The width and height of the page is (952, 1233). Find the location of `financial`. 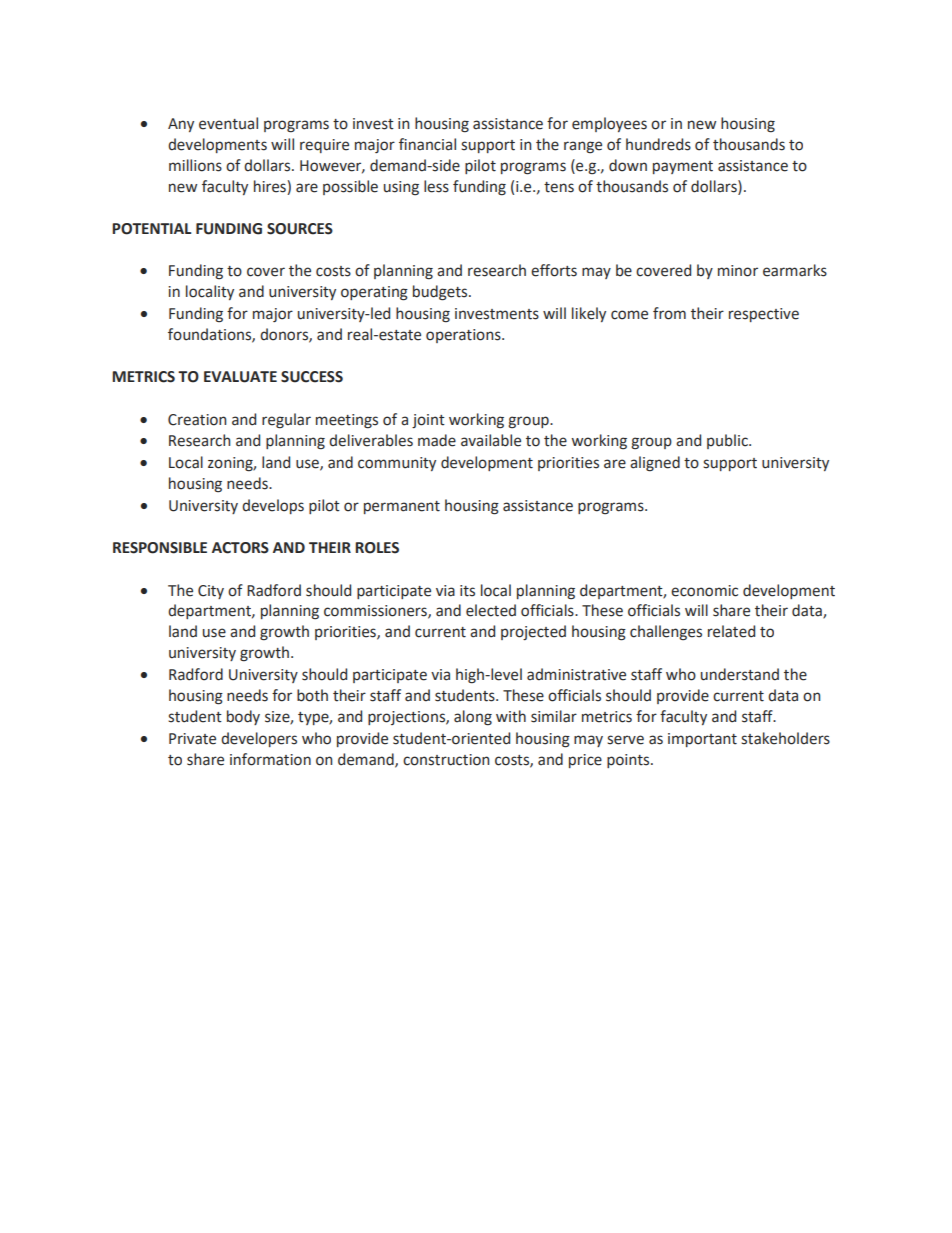

financial is located at coordinates (427, 144).
